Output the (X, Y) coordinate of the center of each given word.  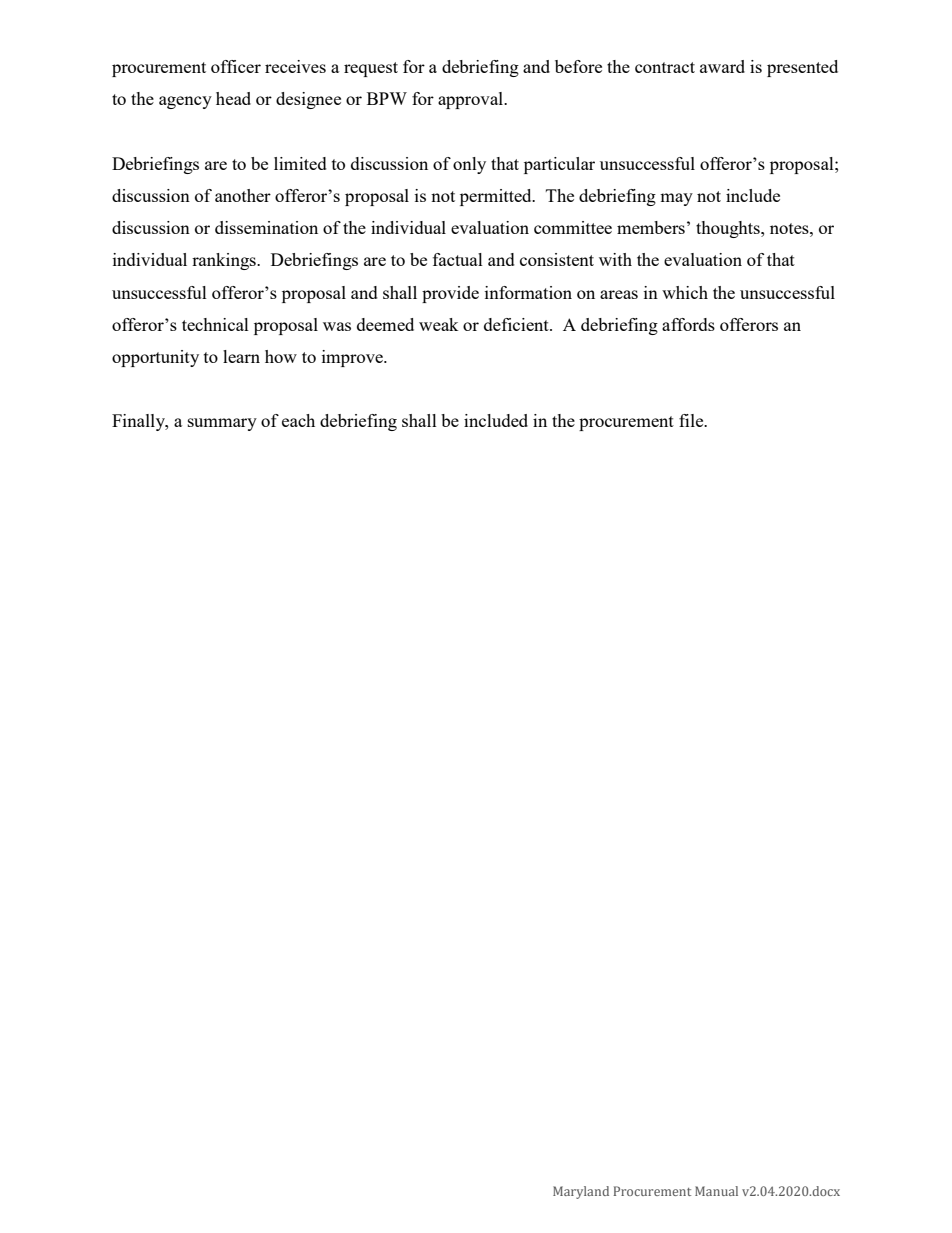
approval (471, 100)
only (469, 165)
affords (688, 324)
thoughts (729, 229)
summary (222, 424)
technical (215, 324)
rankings (225, 261)
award (722, 66)
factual (458, 259)
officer (236, 66)
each (298, 420)
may (676, 199)
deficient (517, 324)
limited (300, 163)
